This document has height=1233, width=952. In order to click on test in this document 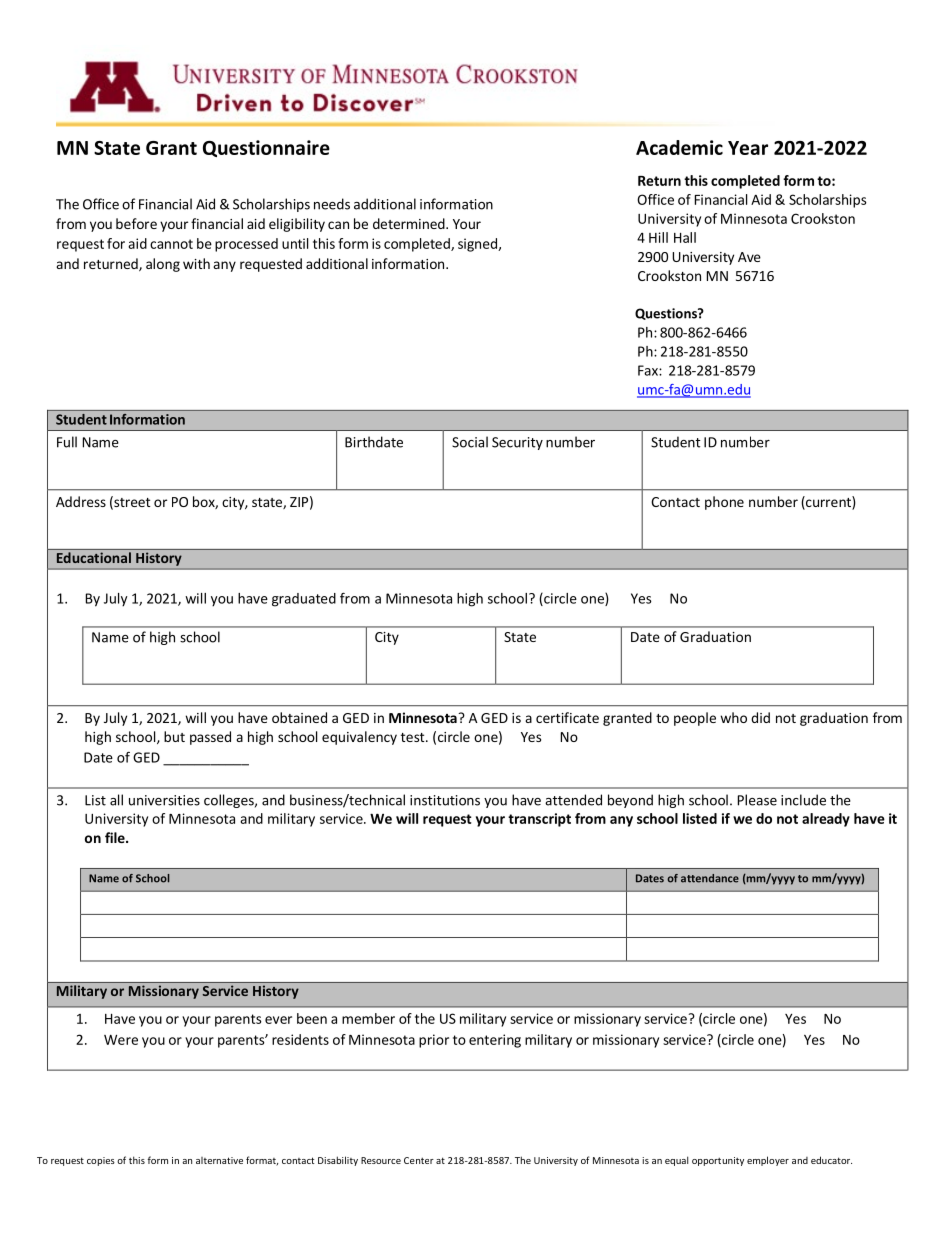, I will do `click(414, 737)`.
